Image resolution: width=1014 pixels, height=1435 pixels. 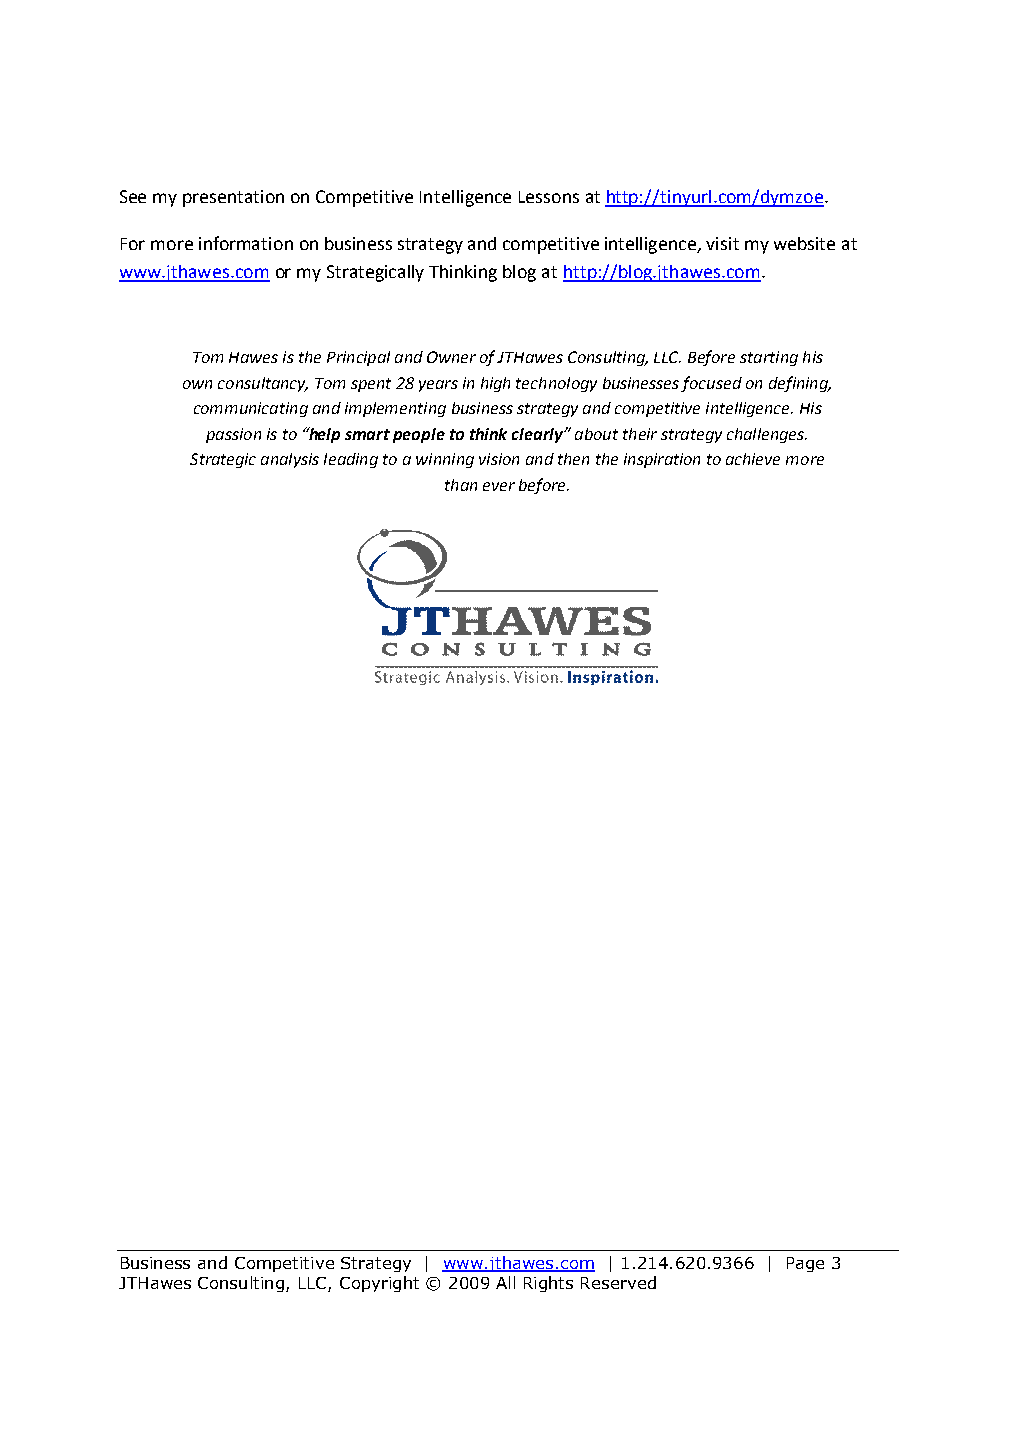 I want to click on analysis, so click(x=290, y=460).
